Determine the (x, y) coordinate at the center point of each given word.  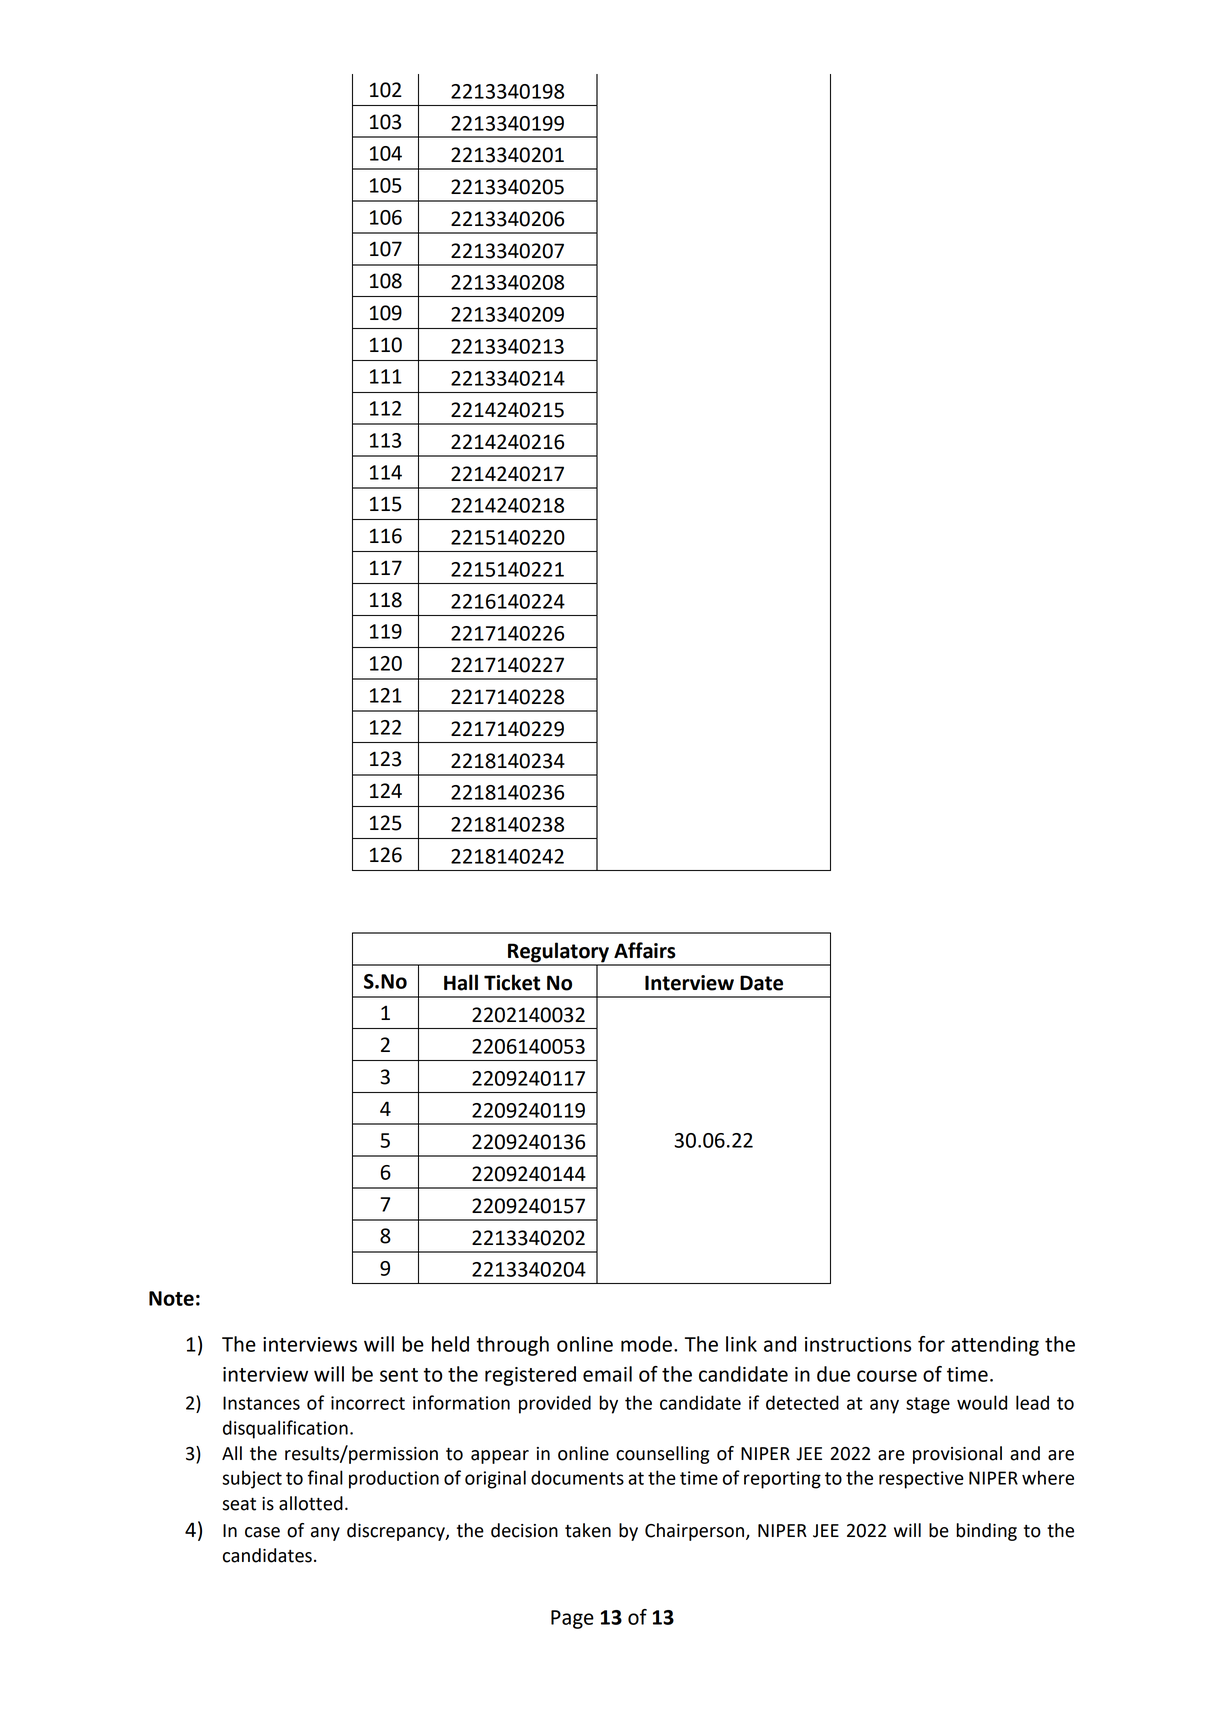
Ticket (512, 982)
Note (171, 1298)
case (262, 1532)
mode (646, 1344)
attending (995, 1346)
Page (572, 1619)
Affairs (645, 950)
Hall (461, 982)
